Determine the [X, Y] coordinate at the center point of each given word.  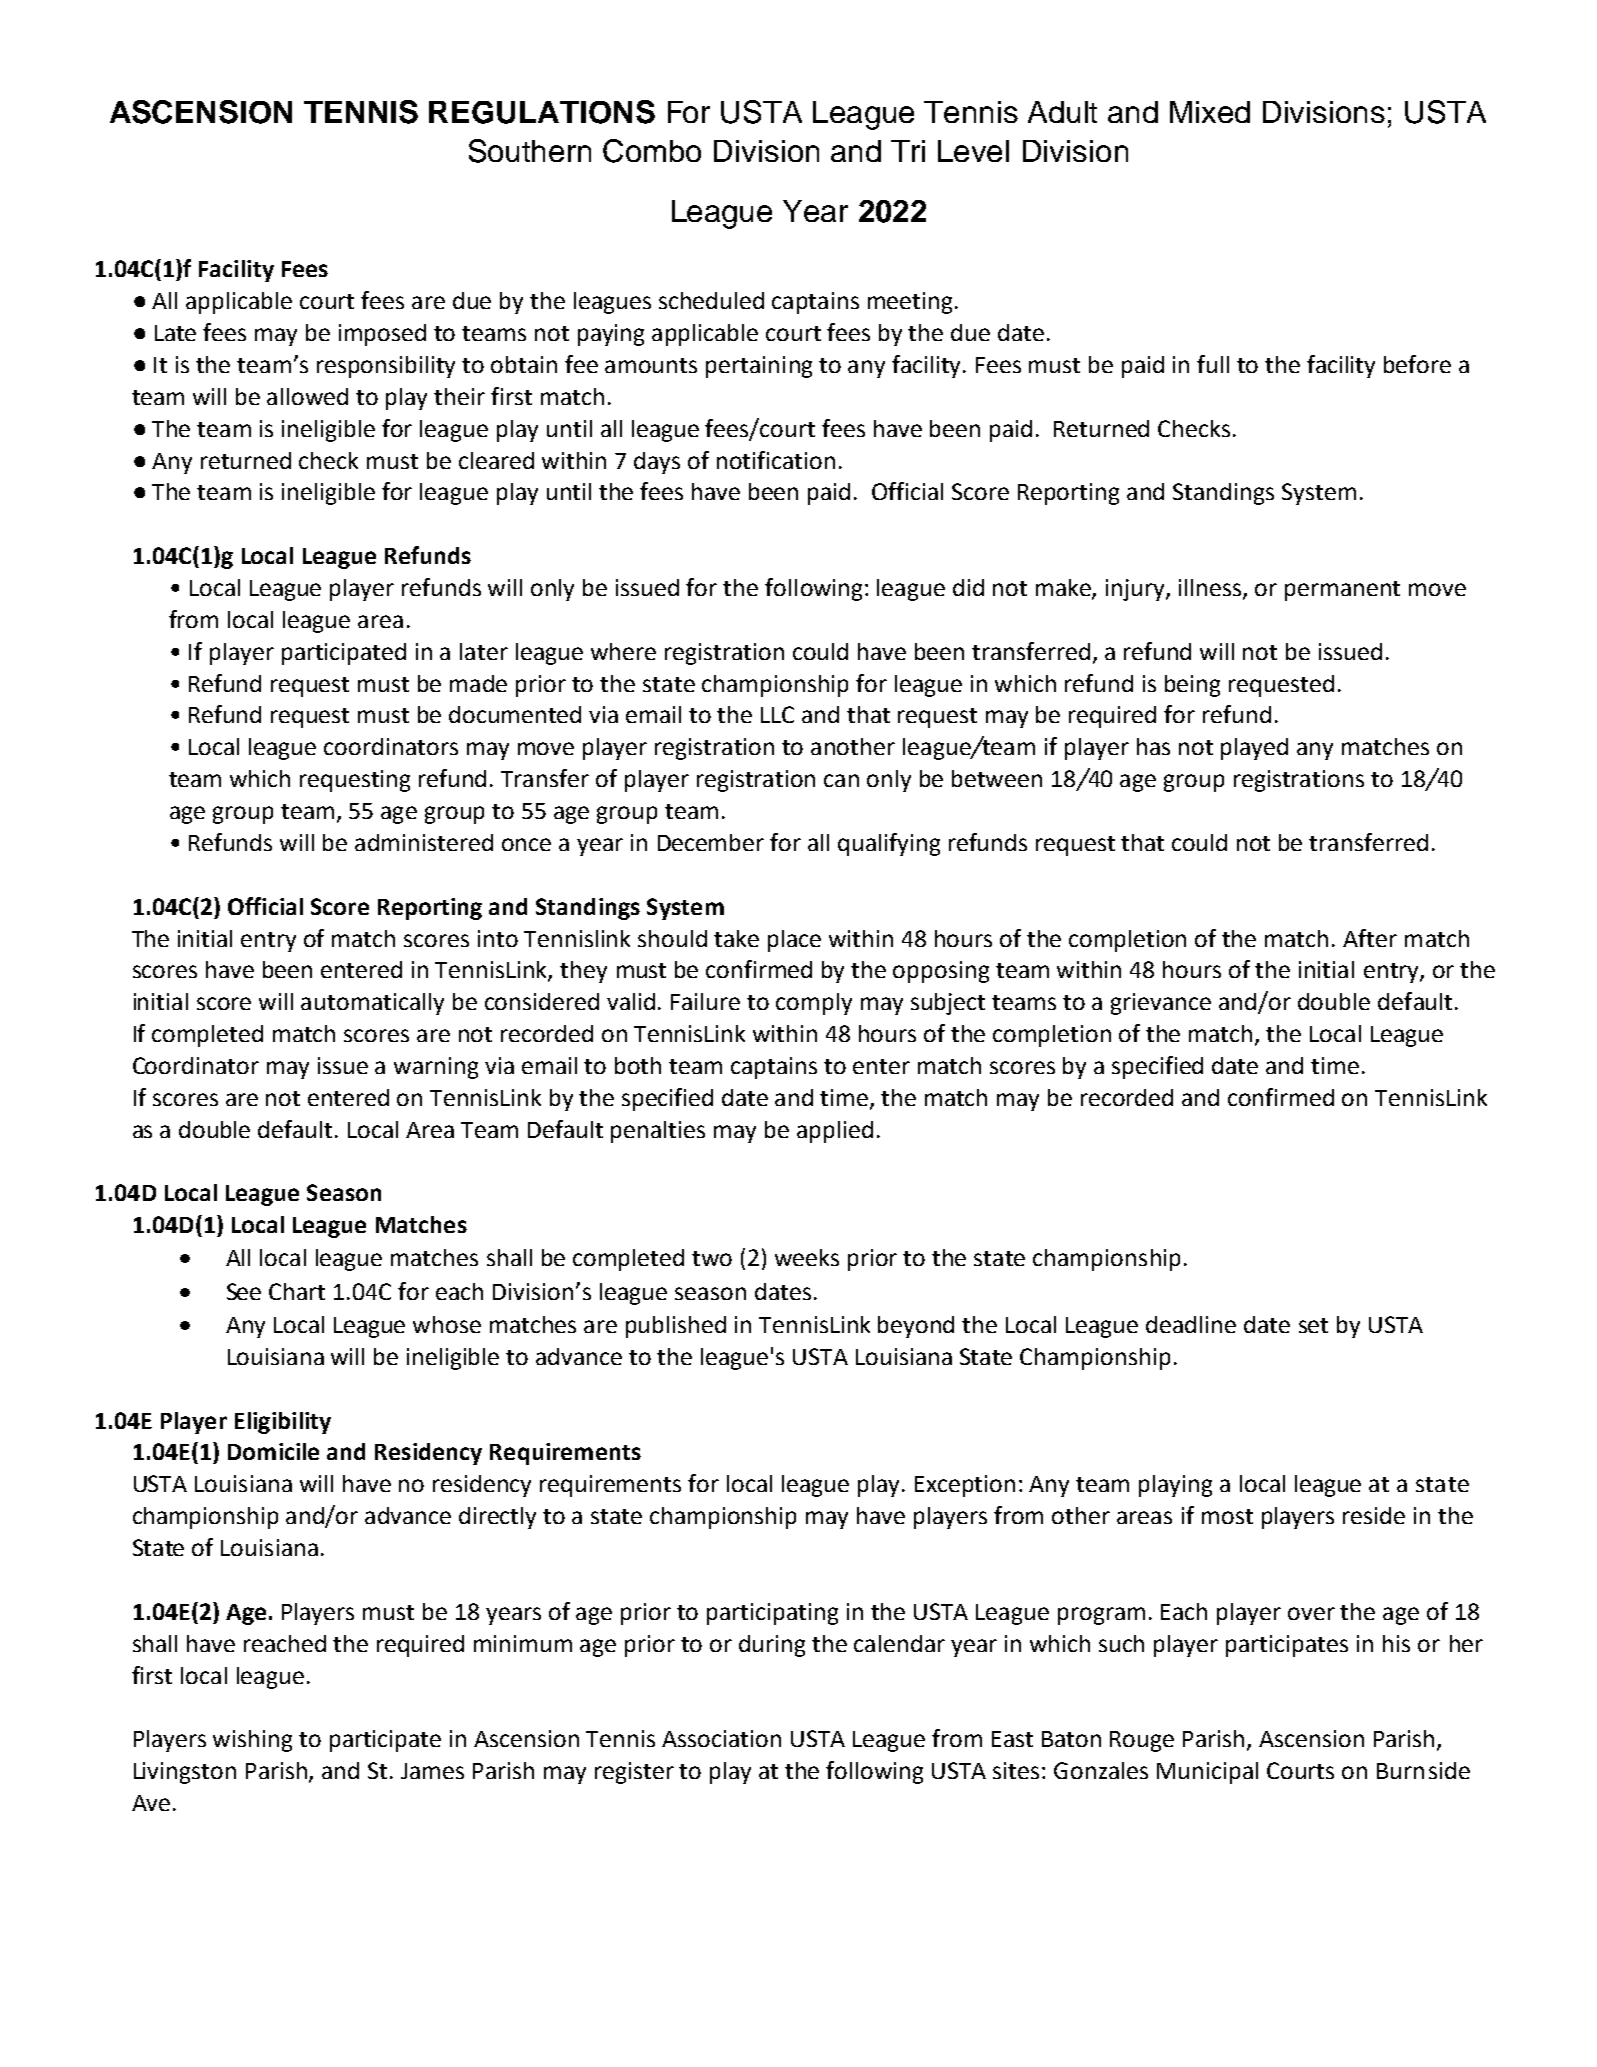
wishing [252, 1741]
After [1370, 938]
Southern [530, 151]
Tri [908, 151]
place [794, 941]
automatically [372, 1004]
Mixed [1210, 112]
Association [721, 1738]
